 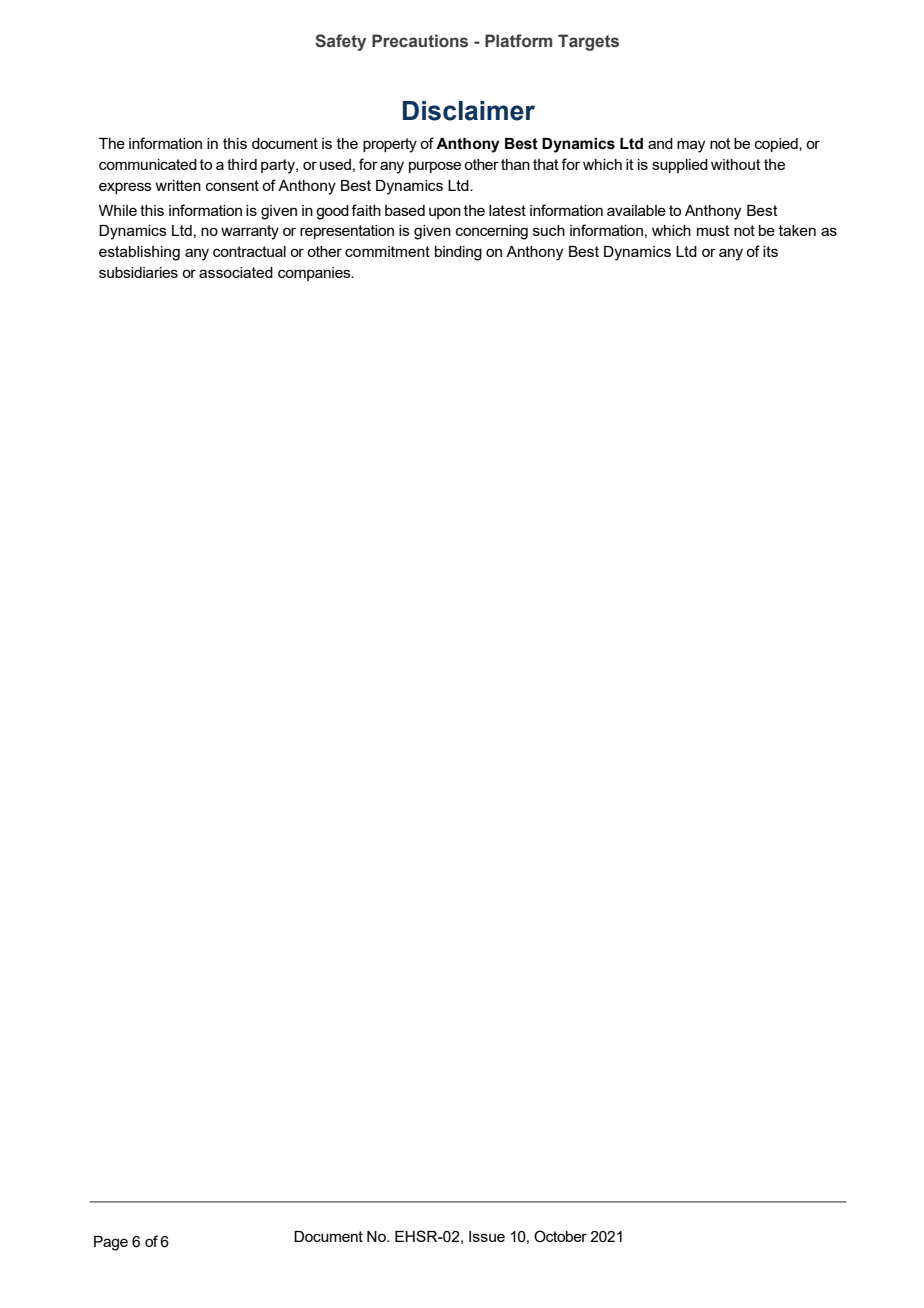 What do you see at coordinates (458, 253) in the image?
I see `binding` at bounding box center [458, 253].
